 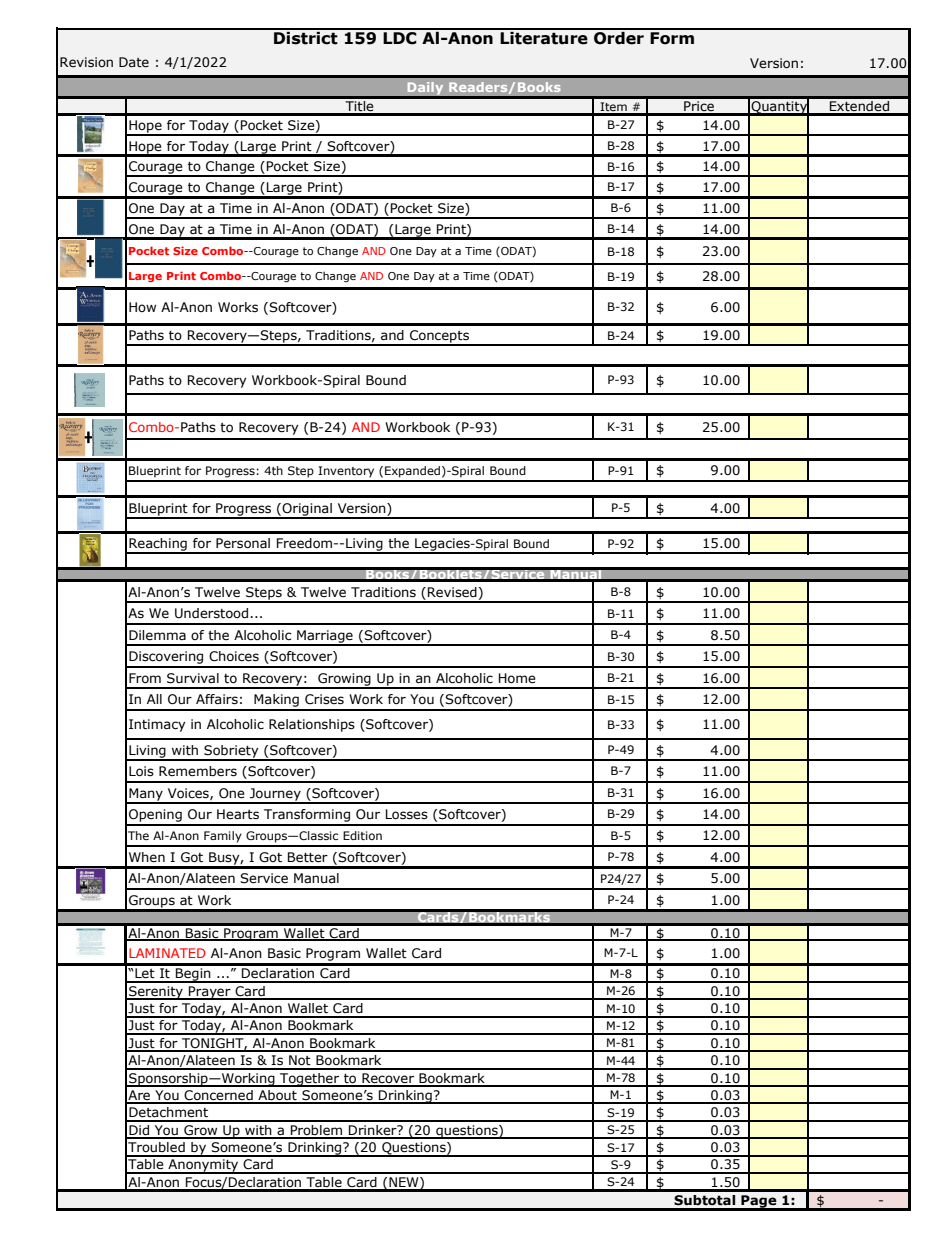 I want to click on Intimacy, so click(x=157, y=725).
